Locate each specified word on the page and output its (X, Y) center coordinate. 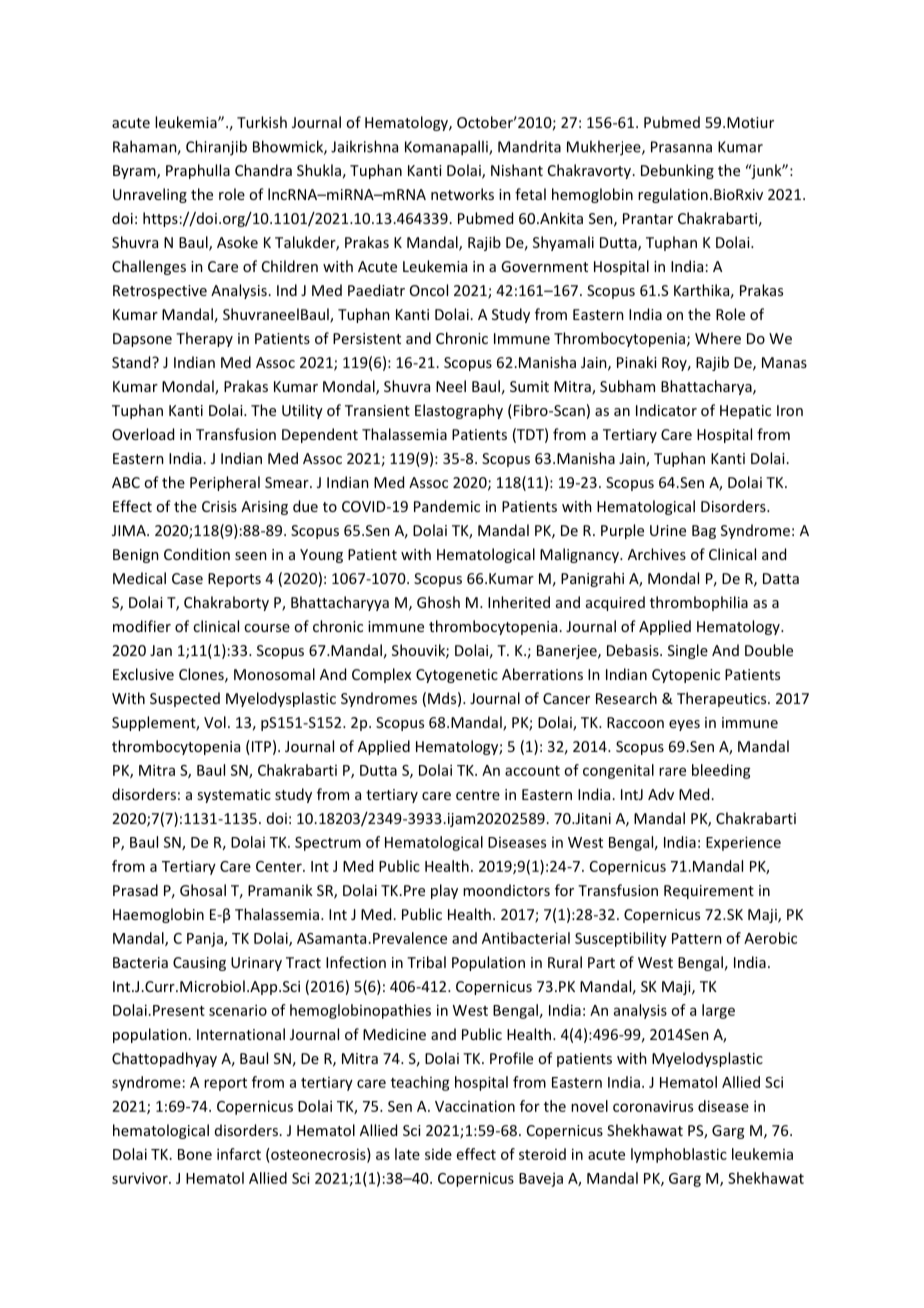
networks (462, 194)
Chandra (263, 170)
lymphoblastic (679, 1155)
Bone (195, 1154)
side (438, 1154)
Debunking (677, 171)
